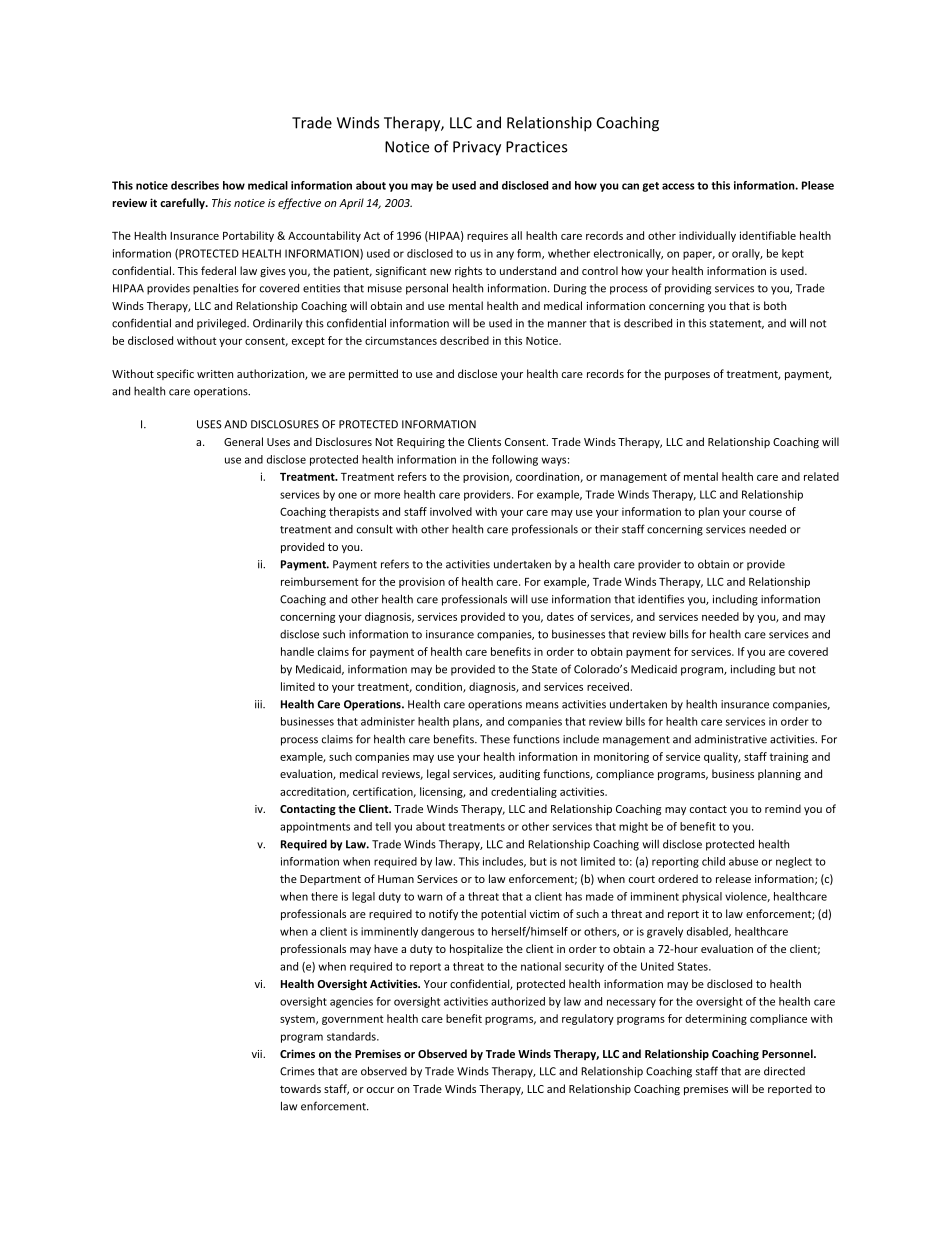 The width and height of the page is (952, 1233). Describe the element at coordinates (678, 186) in the page. I see `access` at that location.
